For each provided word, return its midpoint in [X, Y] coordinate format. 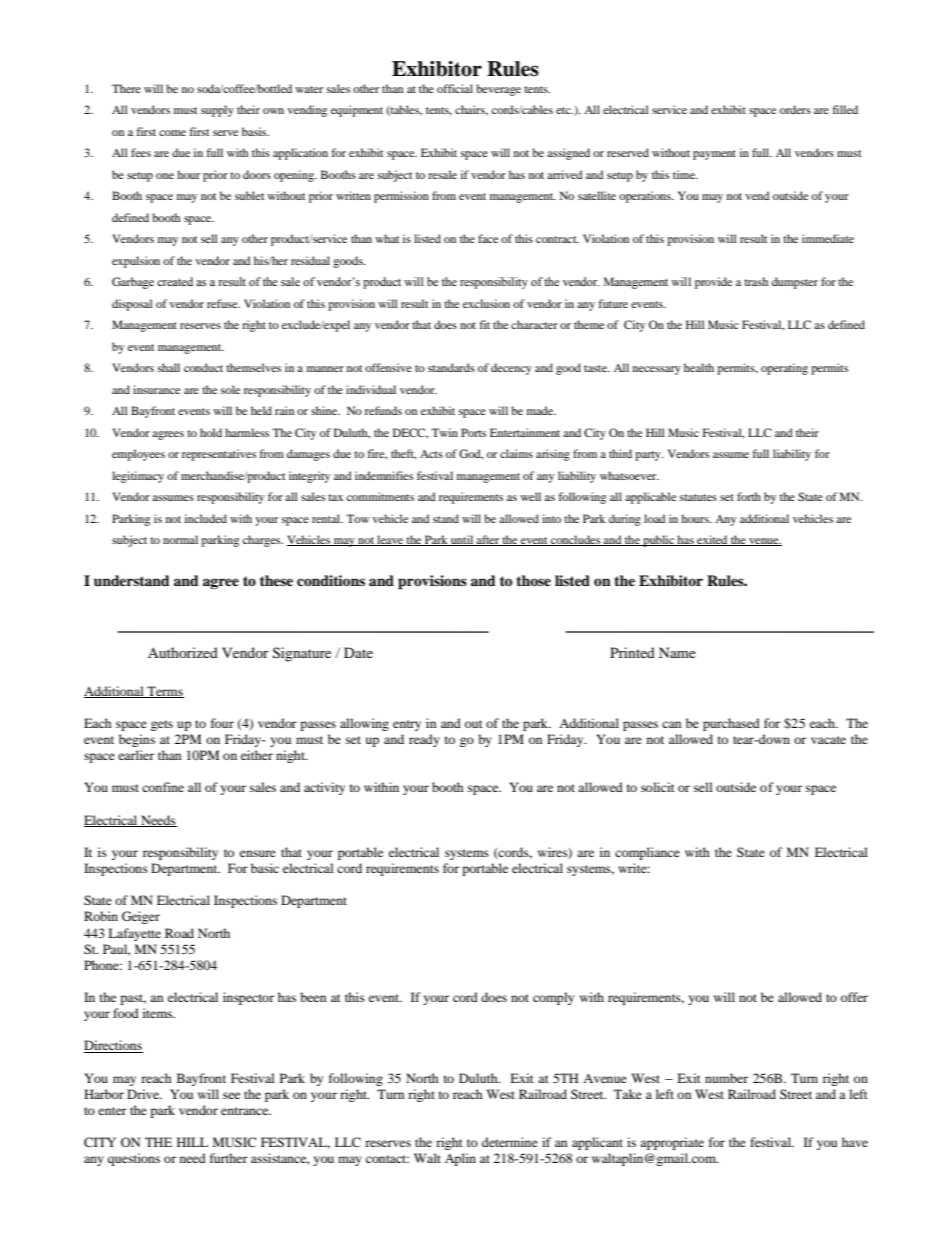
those [533, 580]
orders [795, 109]
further [229, 1158]
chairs [471, 110]
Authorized [183, 652]
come [172, 133]
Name [677, 652]
